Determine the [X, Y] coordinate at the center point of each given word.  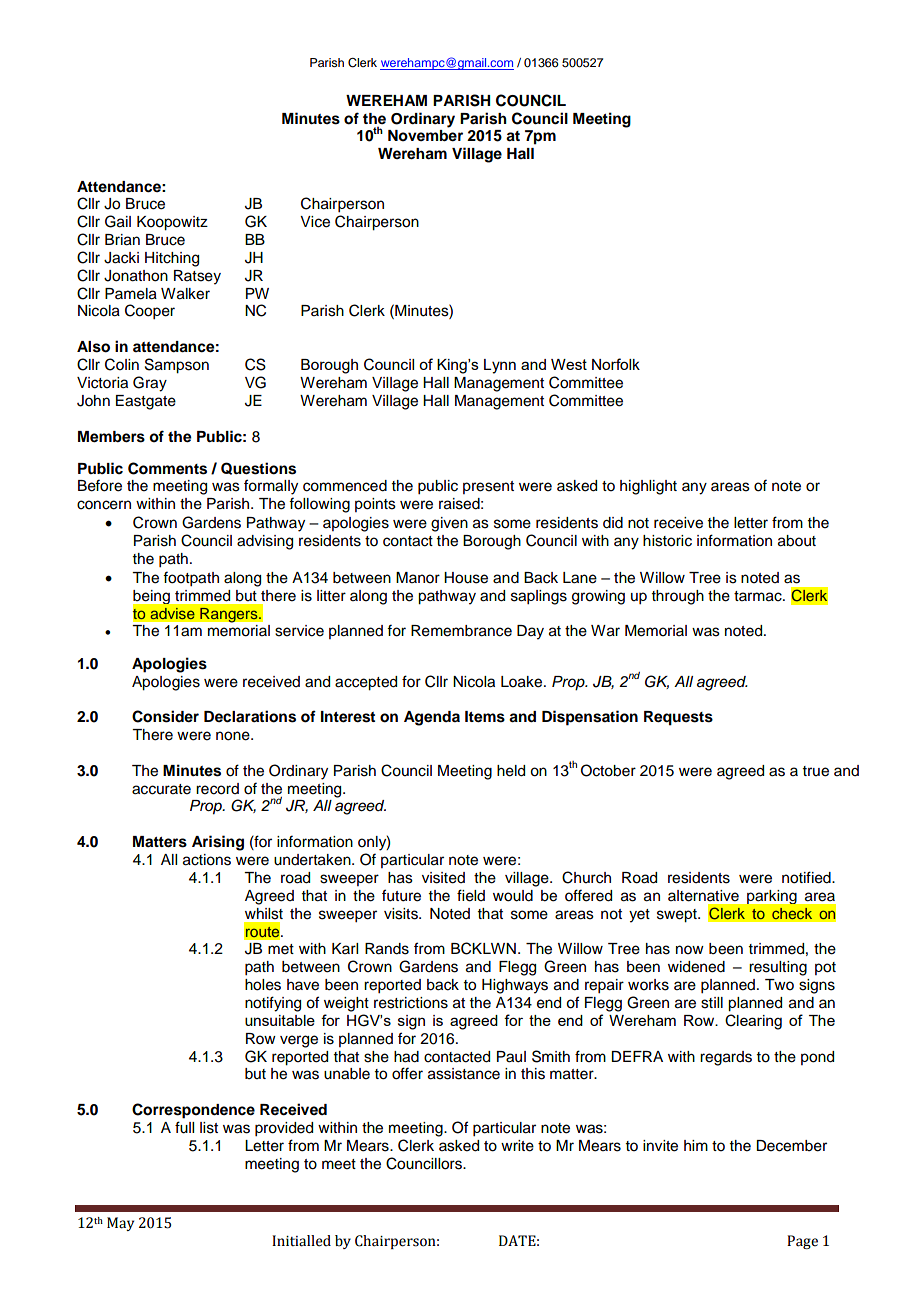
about [797, 541]
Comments [167, 468]
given [449, 524]
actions [207, 860]
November [425, 136]
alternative [703, 896]
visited [443, 878]
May [120, 1224]
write [517, 1146]
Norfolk [616, 364]
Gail [118, 221]
